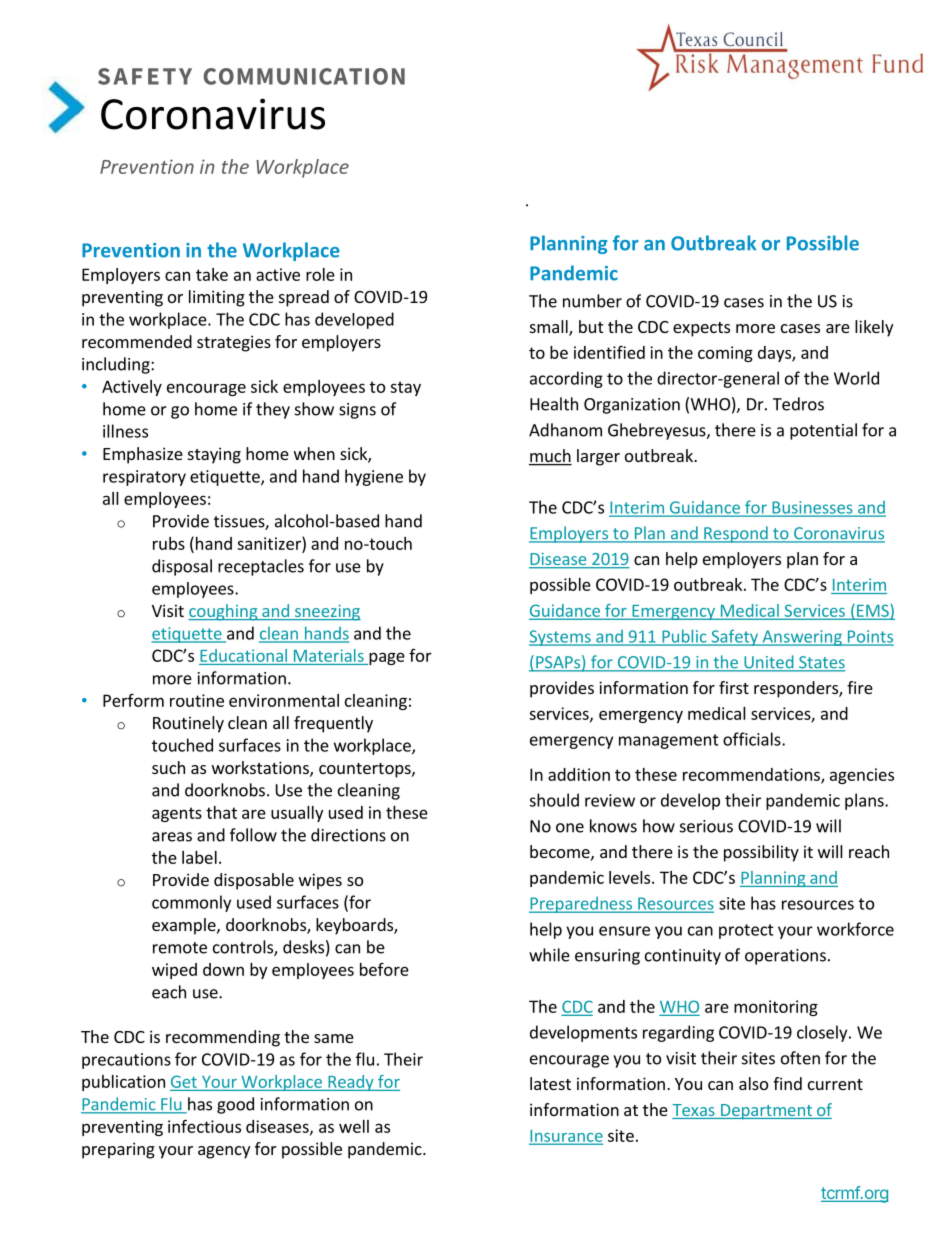 The width and height of the document is (952, 1233). What do you see at coordinates (143, 455) in the document?
I see `Emphasize` at bounding box center [143, 455].
